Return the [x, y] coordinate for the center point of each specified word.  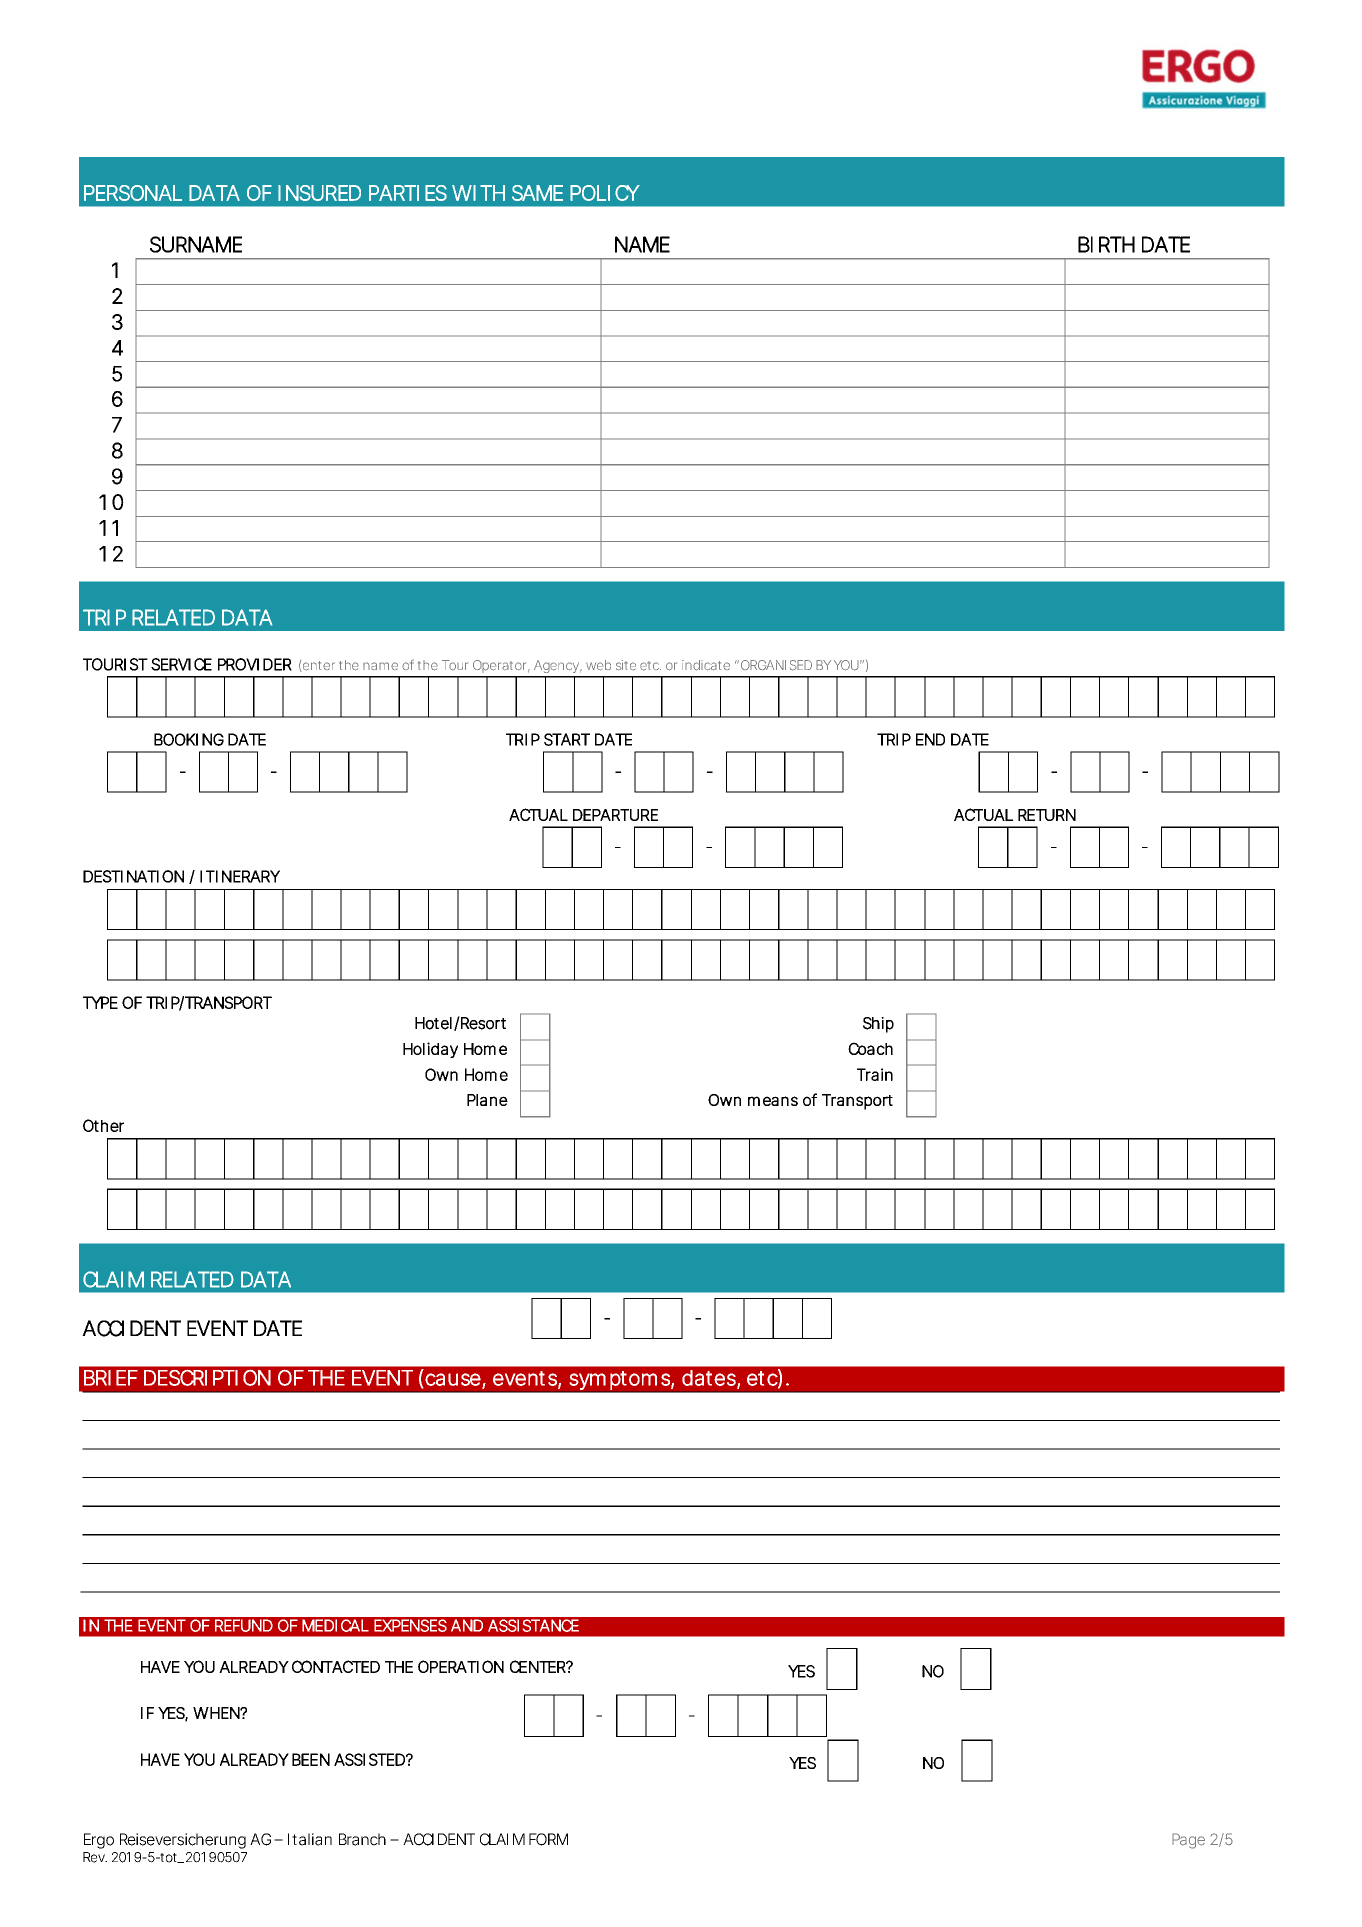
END [930, 739]
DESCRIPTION [207, 1378]
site [626, 665]
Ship [878, 1025]
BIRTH [1106, 244]
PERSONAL [133, 193]
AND [467, 1625]
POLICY [605, 193]
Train [875, 1074]
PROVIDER [255, 664]
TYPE [100, 1002]
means [773, 1101]
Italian [310, 1839]
